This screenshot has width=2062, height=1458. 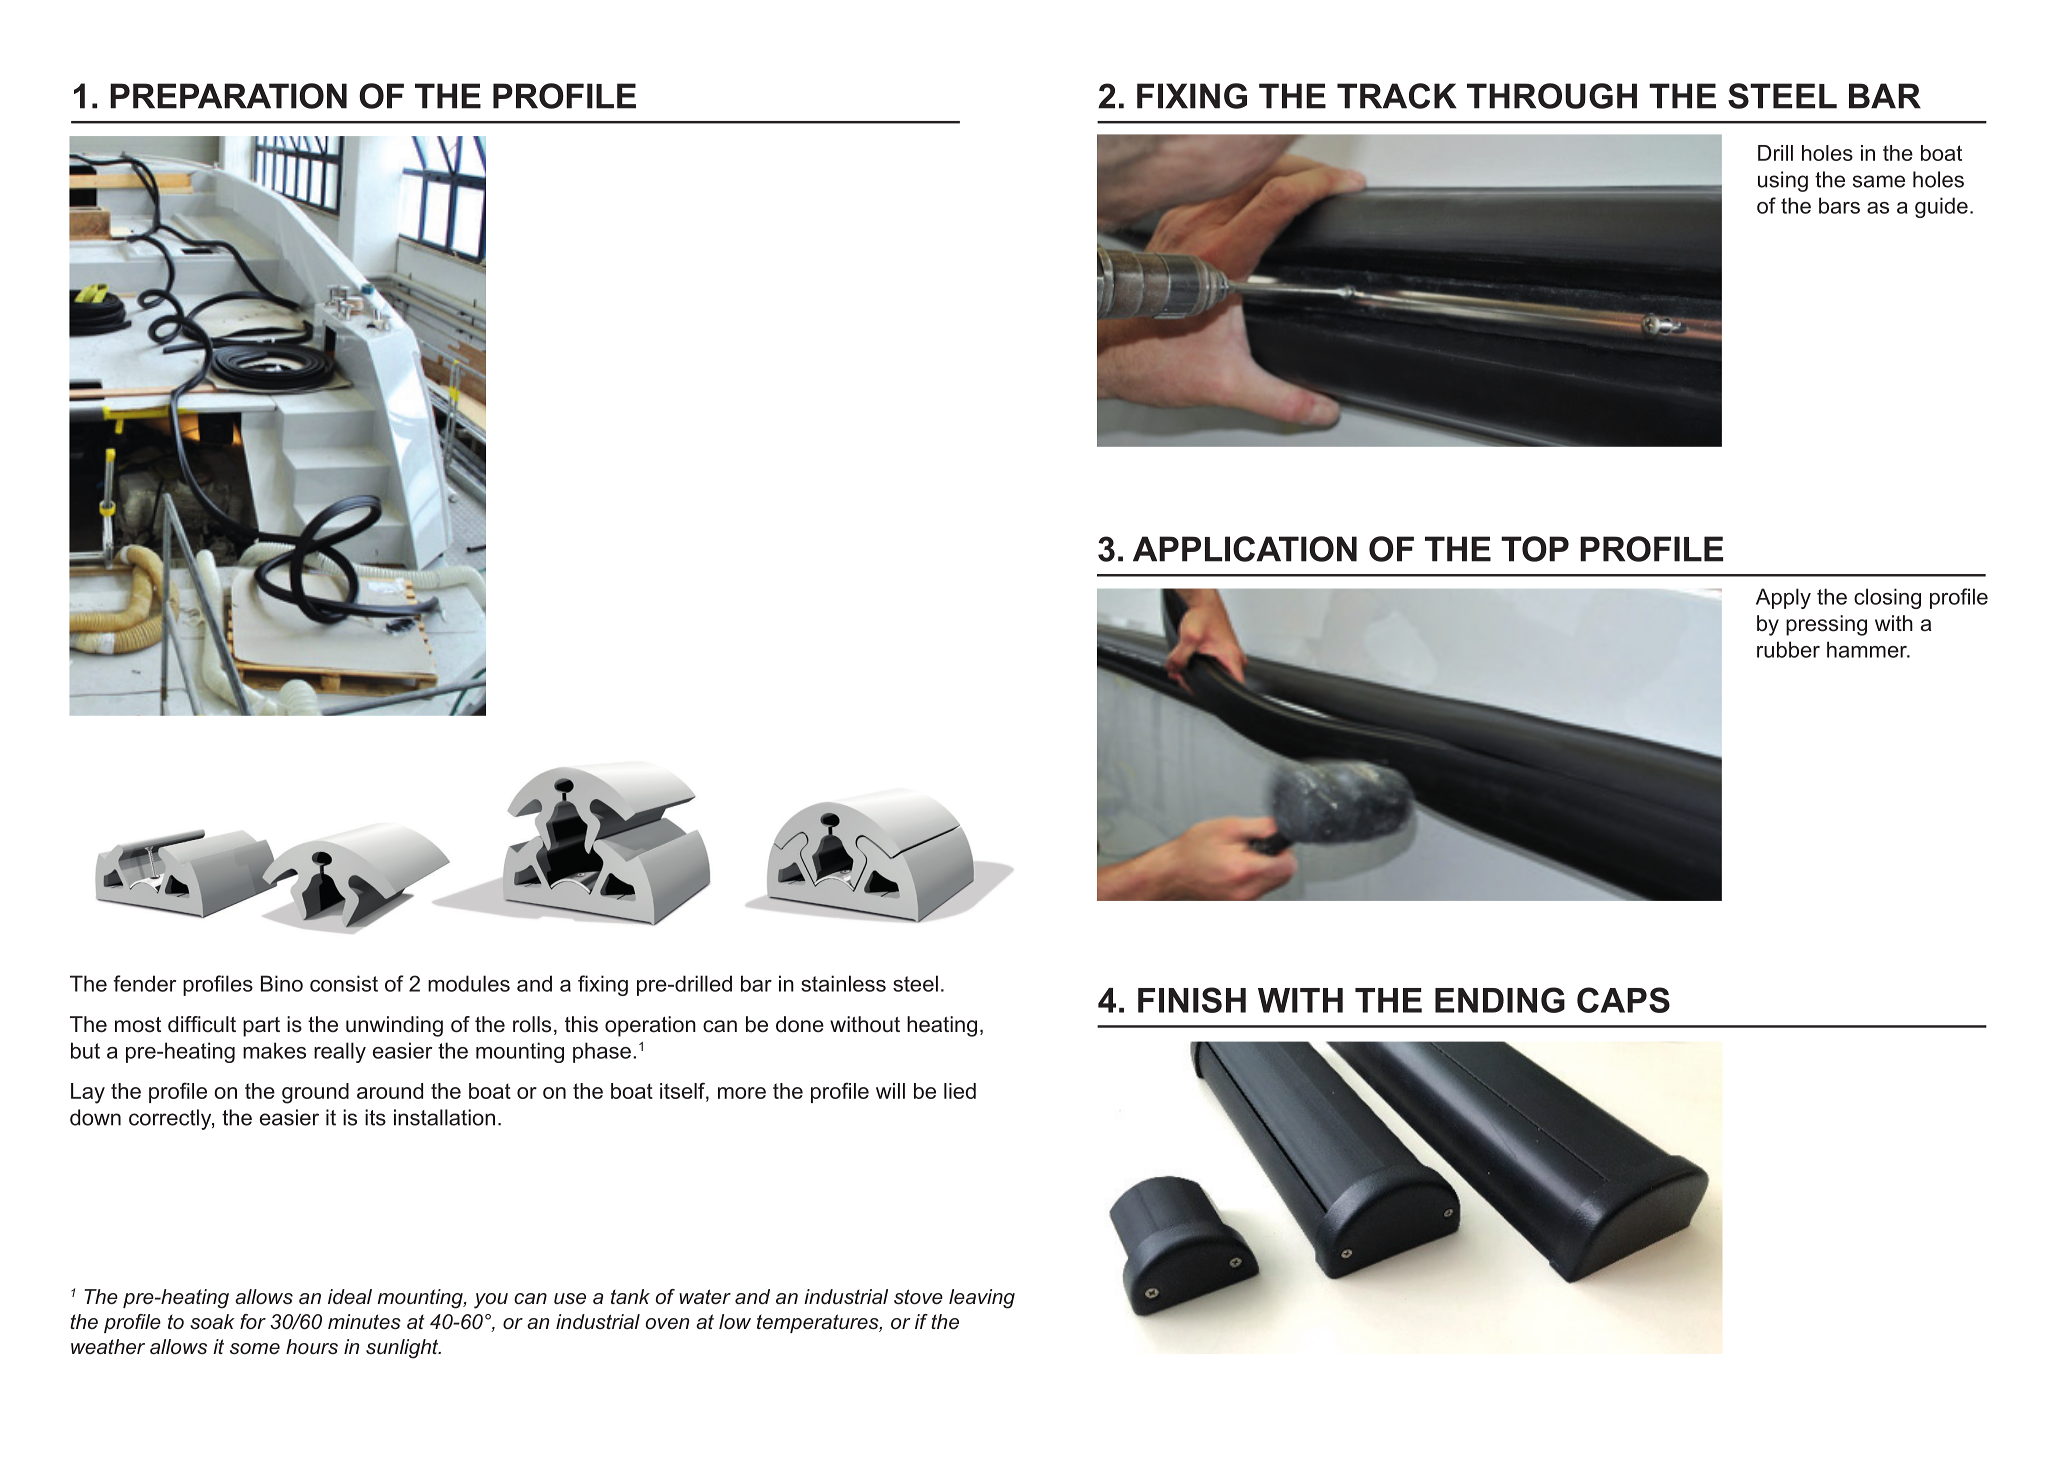 What do you see at coordinates (1245, 549) in the screenshot?
I see `APPLICATION` at bounding box center [1245, 549].
